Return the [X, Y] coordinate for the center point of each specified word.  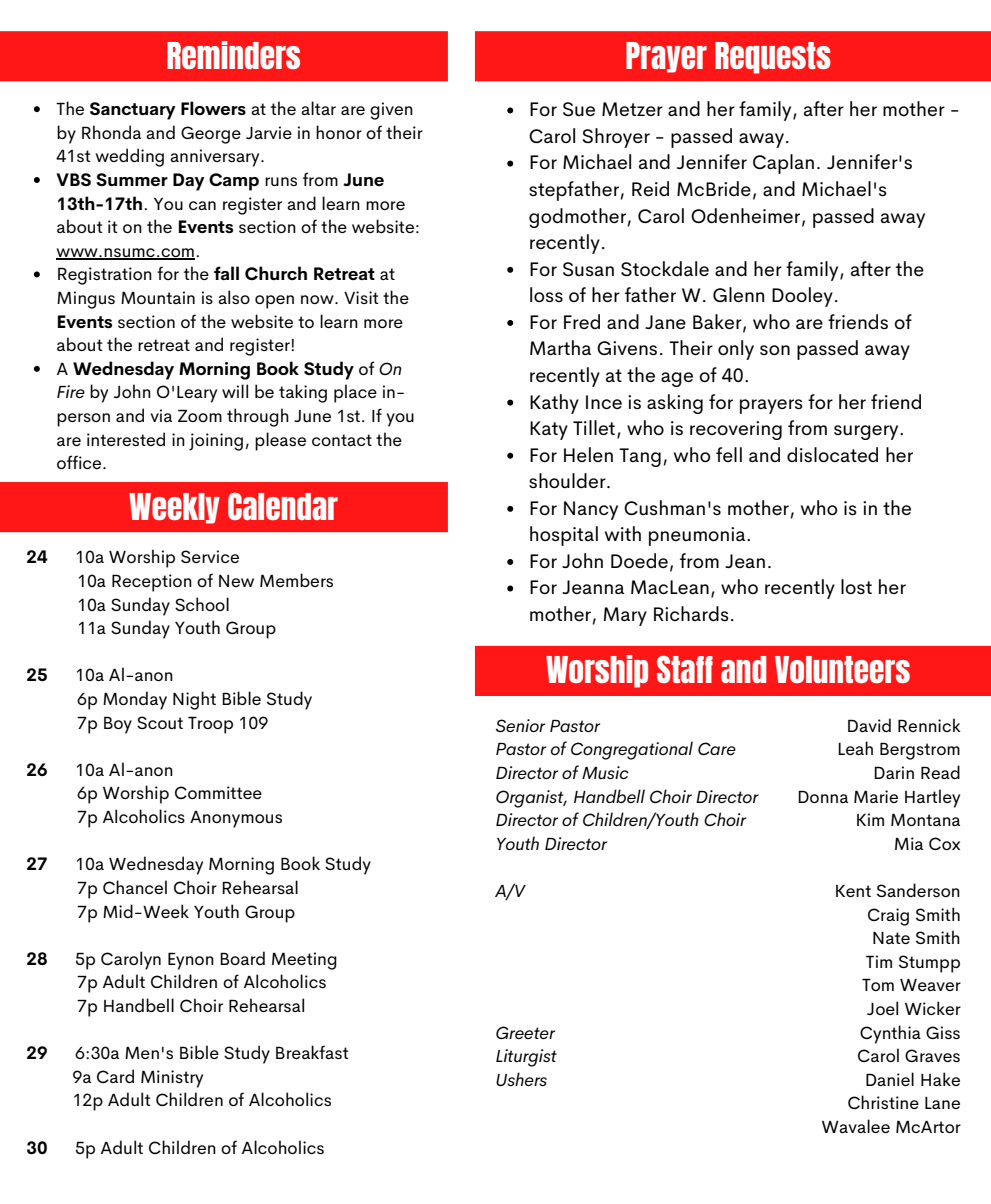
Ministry [172, 1079]
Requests [773, 58]
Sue [579, 109]
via [161, 415]
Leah [855, 748]
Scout [160, 722]
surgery [867, 432]
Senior [520, 725]
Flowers [213, 108]
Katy [549, 430]
